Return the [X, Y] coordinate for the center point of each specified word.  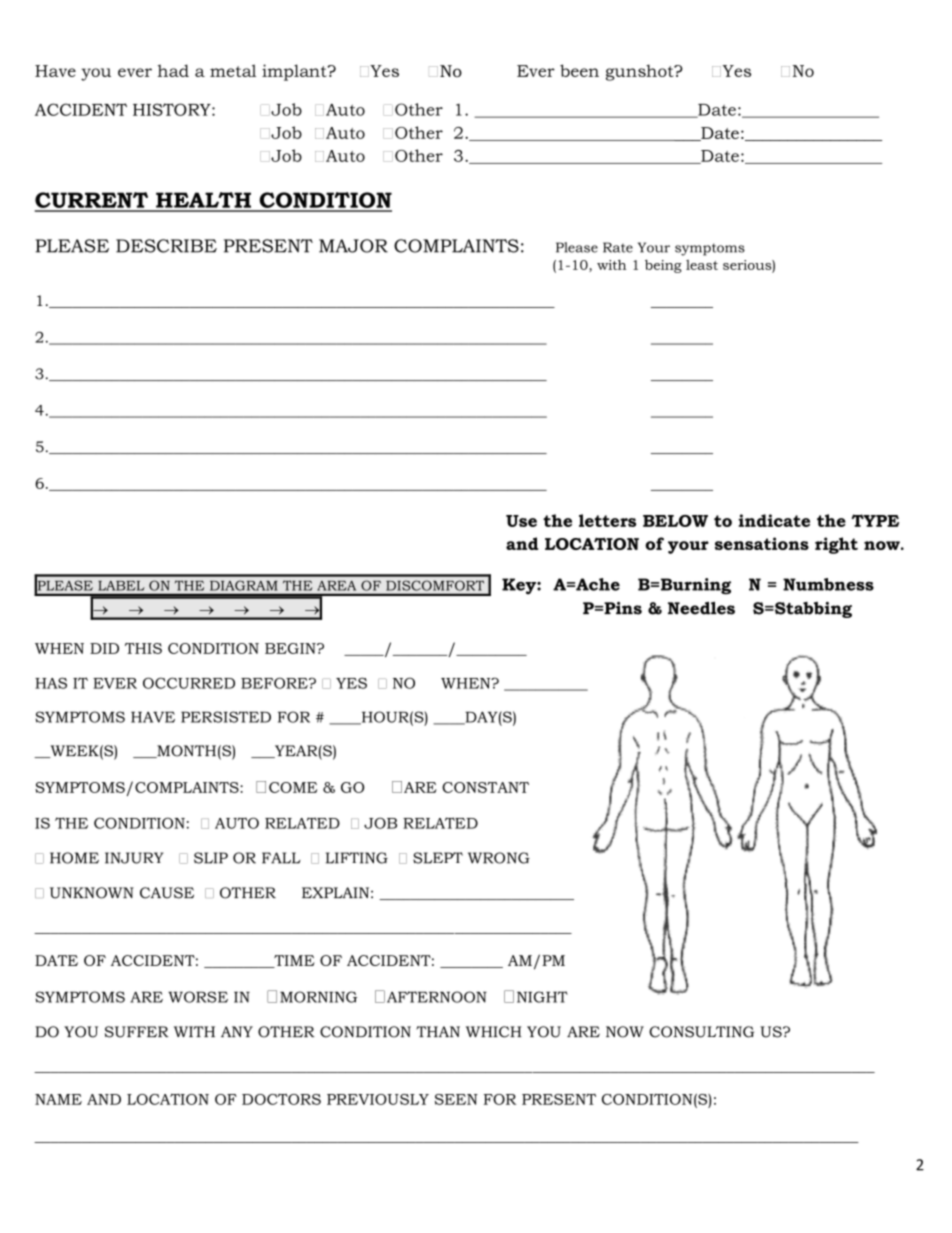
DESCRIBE [166, 246]
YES [351, 683]
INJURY [134, 858]
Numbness [828, 584]
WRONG [499, 858]
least [702, 265]
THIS [143, 648]
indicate [774, 520]
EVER [115, 683]
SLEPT [438, 858]
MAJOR [353, 246]
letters [607, 520]
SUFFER [137, 1032]
